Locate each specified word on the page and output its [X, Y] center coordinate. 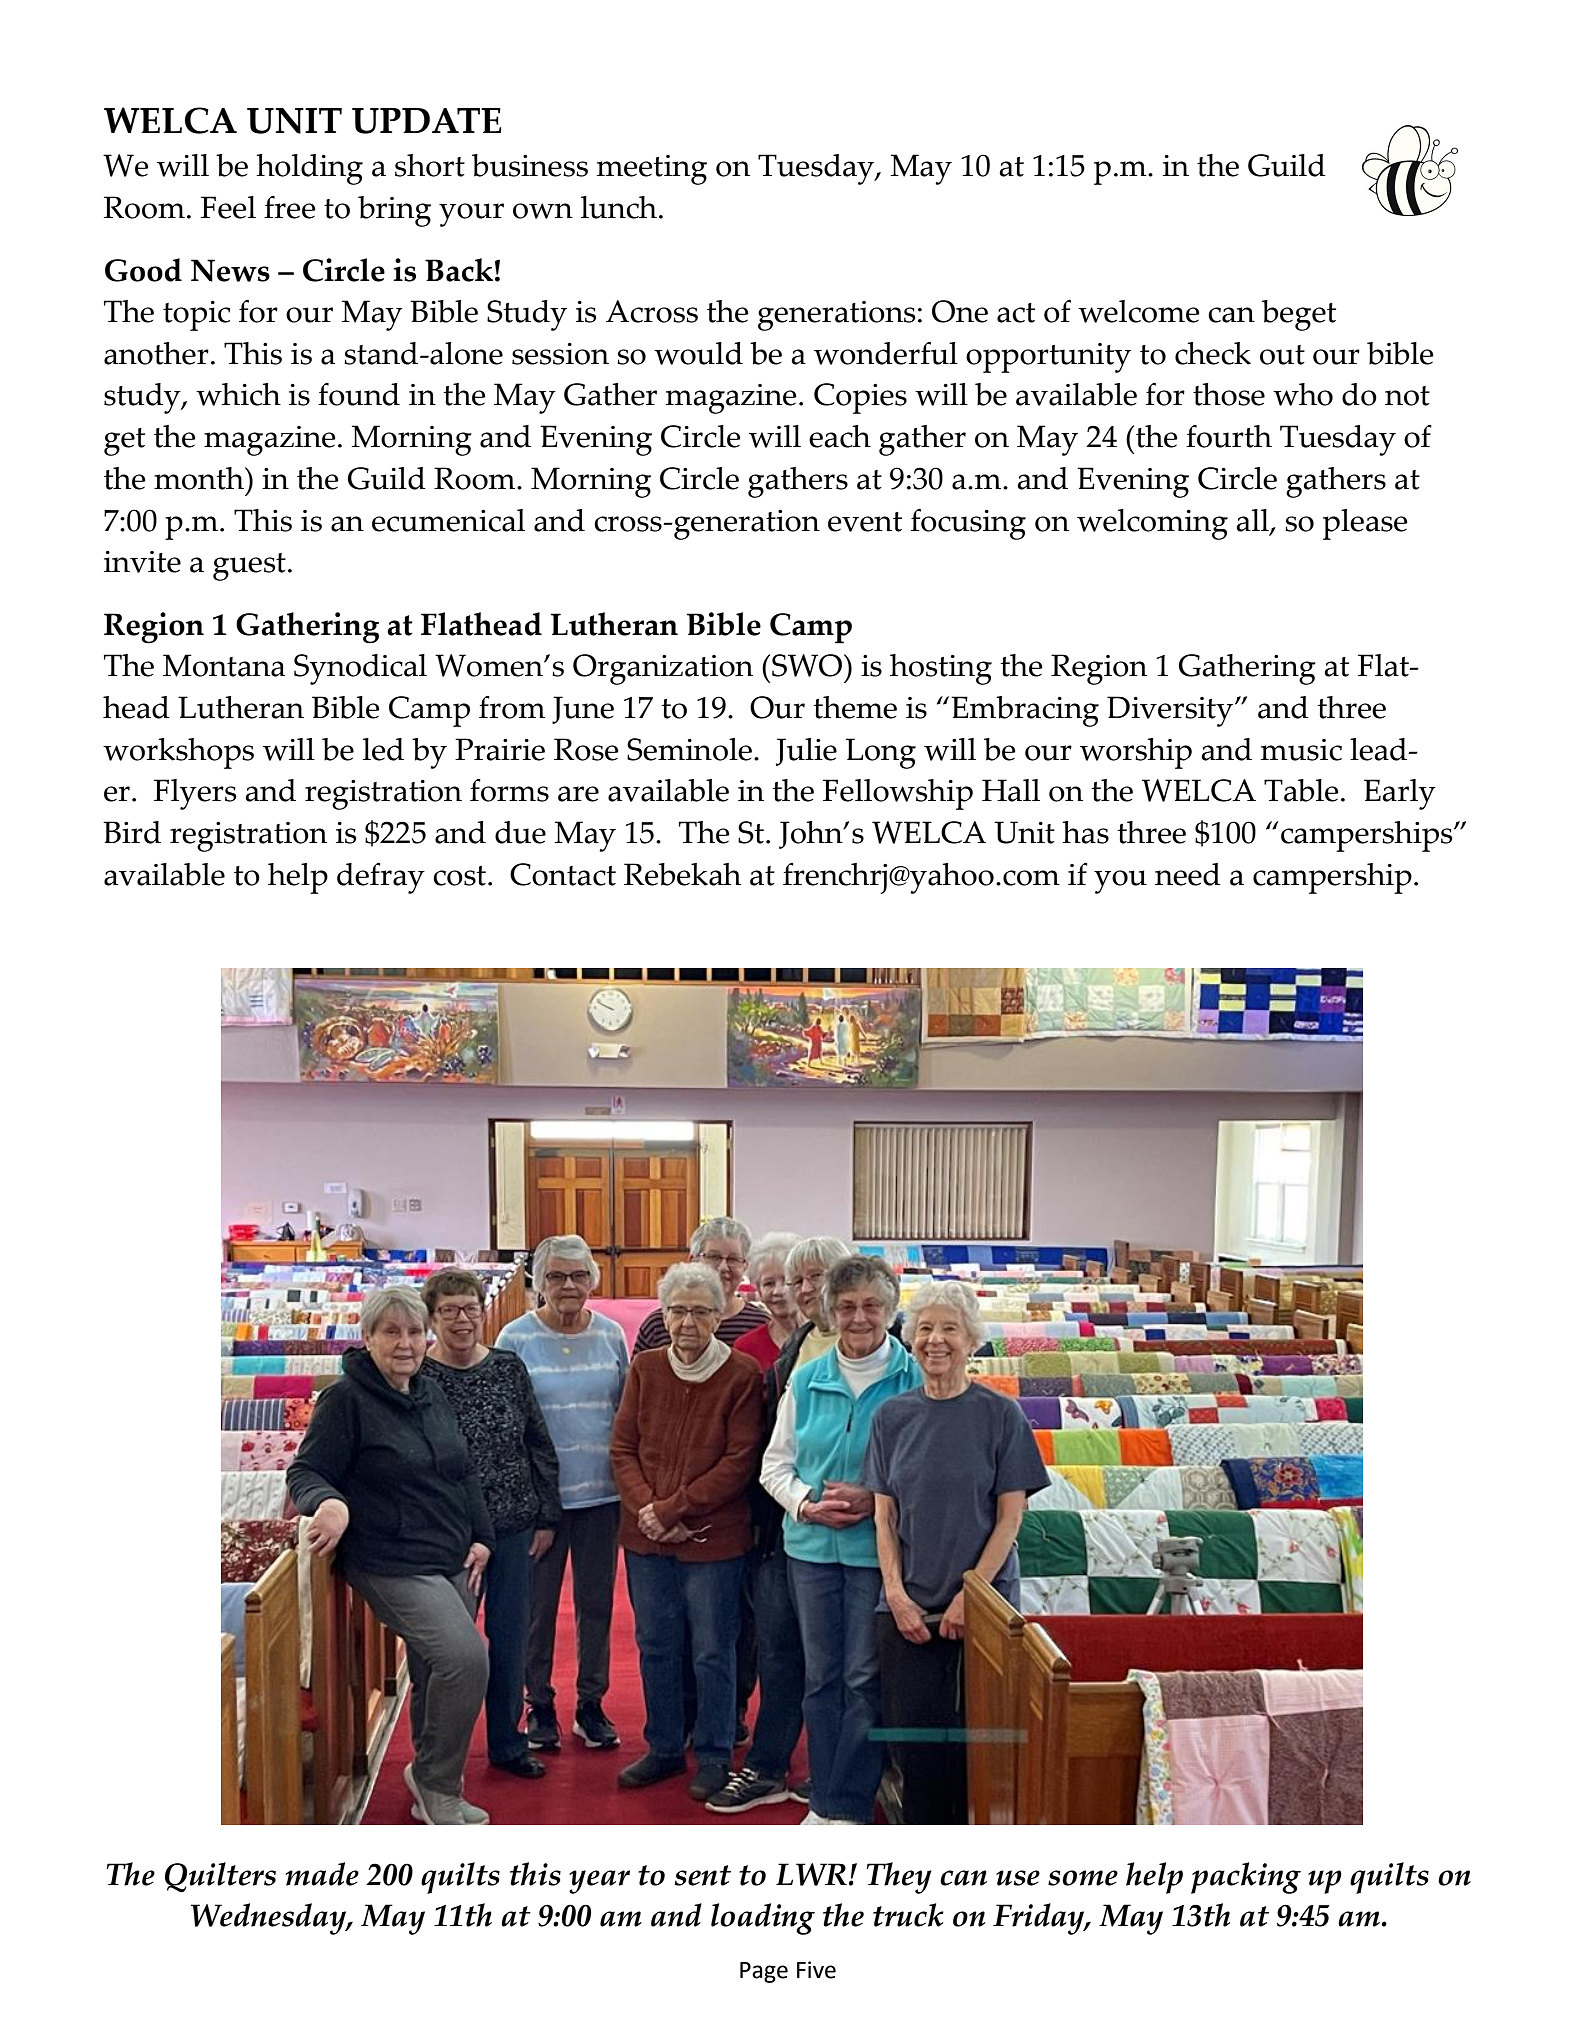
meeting [652, 170]
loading [763, 1919]
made [322, 1874]
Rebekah [682, 874]
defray [381, 878]
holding [309, 169]
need [1188, 874]
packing [1246, 1878]
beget [1299, 315]
